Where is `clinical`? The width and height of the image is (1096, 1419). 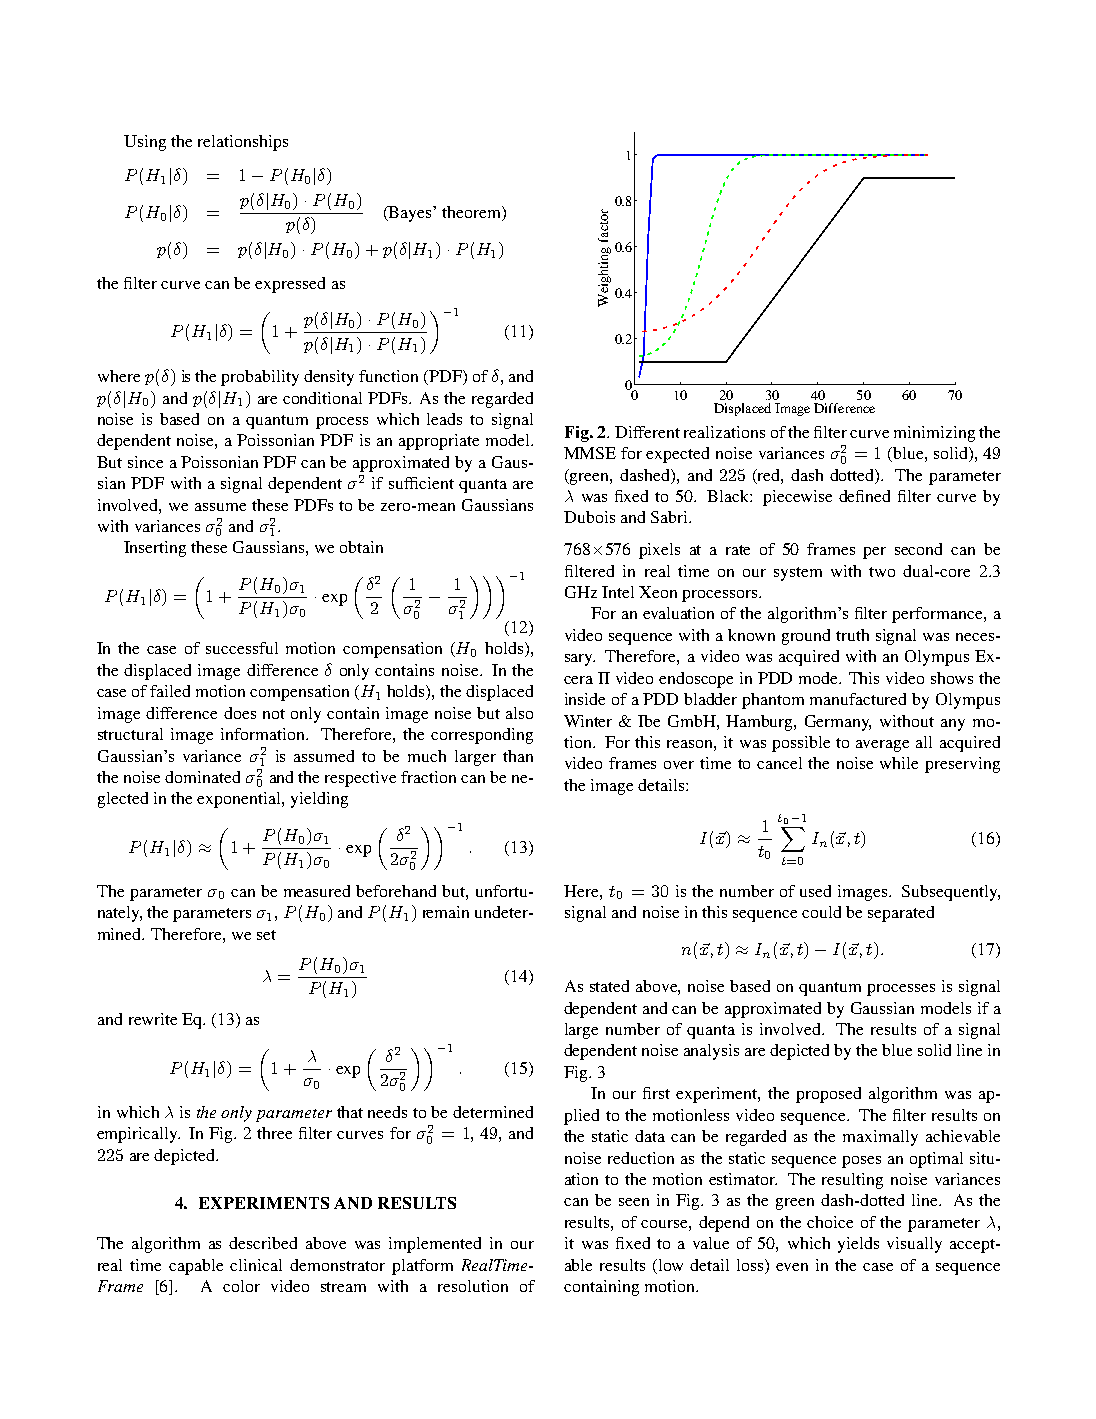
clinical is located at coordinates (256, 1265).
